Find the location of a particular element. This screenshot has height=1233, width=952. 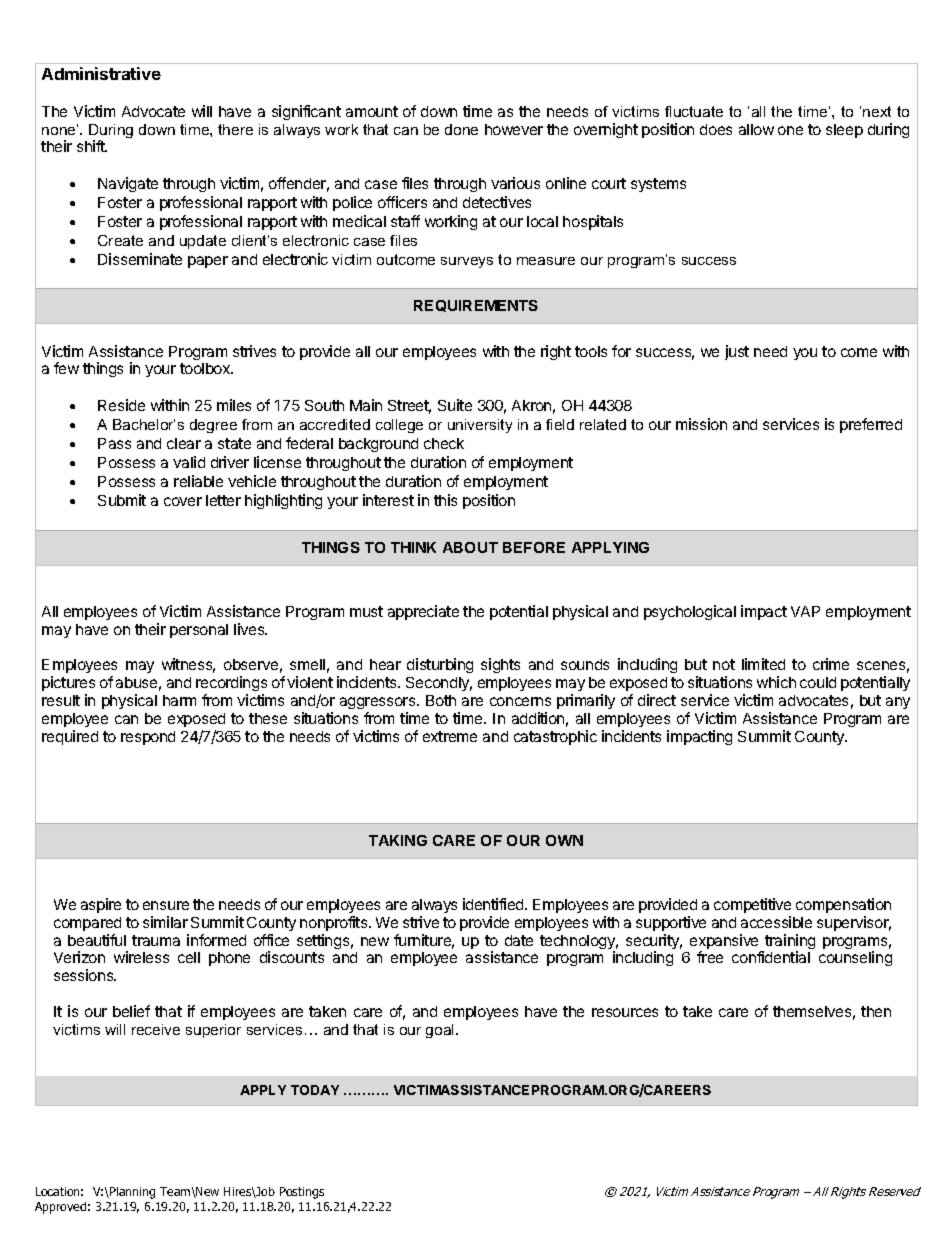

Administrative is located at coordinates (101, 73).
